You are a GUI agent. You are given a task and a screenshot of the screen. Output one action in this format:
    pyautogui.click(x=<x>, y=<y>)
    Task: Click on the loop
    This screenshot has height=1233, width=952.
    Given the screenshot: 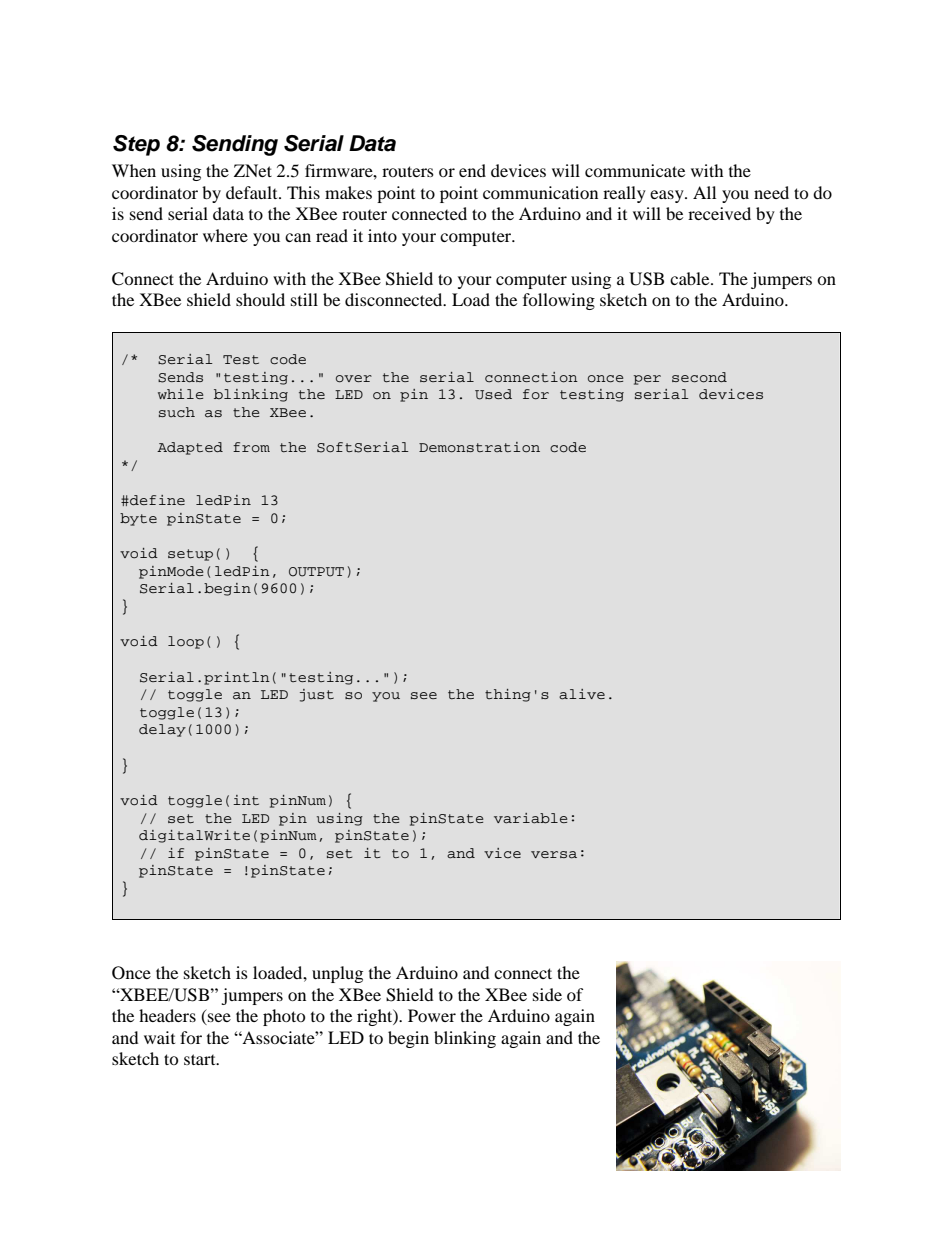 What is the action you would take?
    pyautogui.click(x=186, y=642)
